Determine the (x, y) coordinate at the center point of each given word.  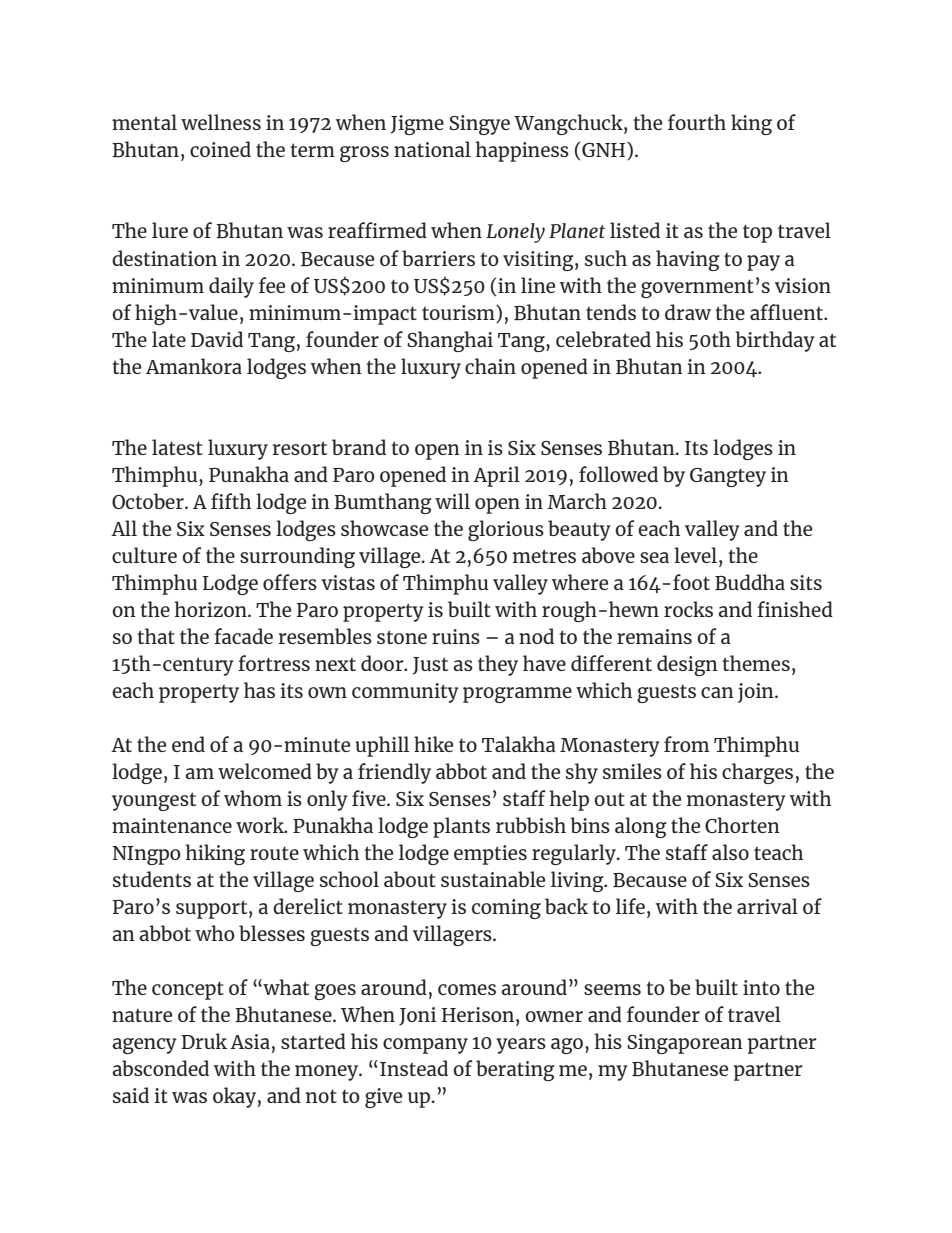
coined (220, 149)
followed (618, 474)
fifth (231, 501)
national (432, 149)
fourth (697, 122)
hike (433, 744)
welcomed (265, 771)
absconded (160, 1068)
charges (757, 773)
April (496, 476)
